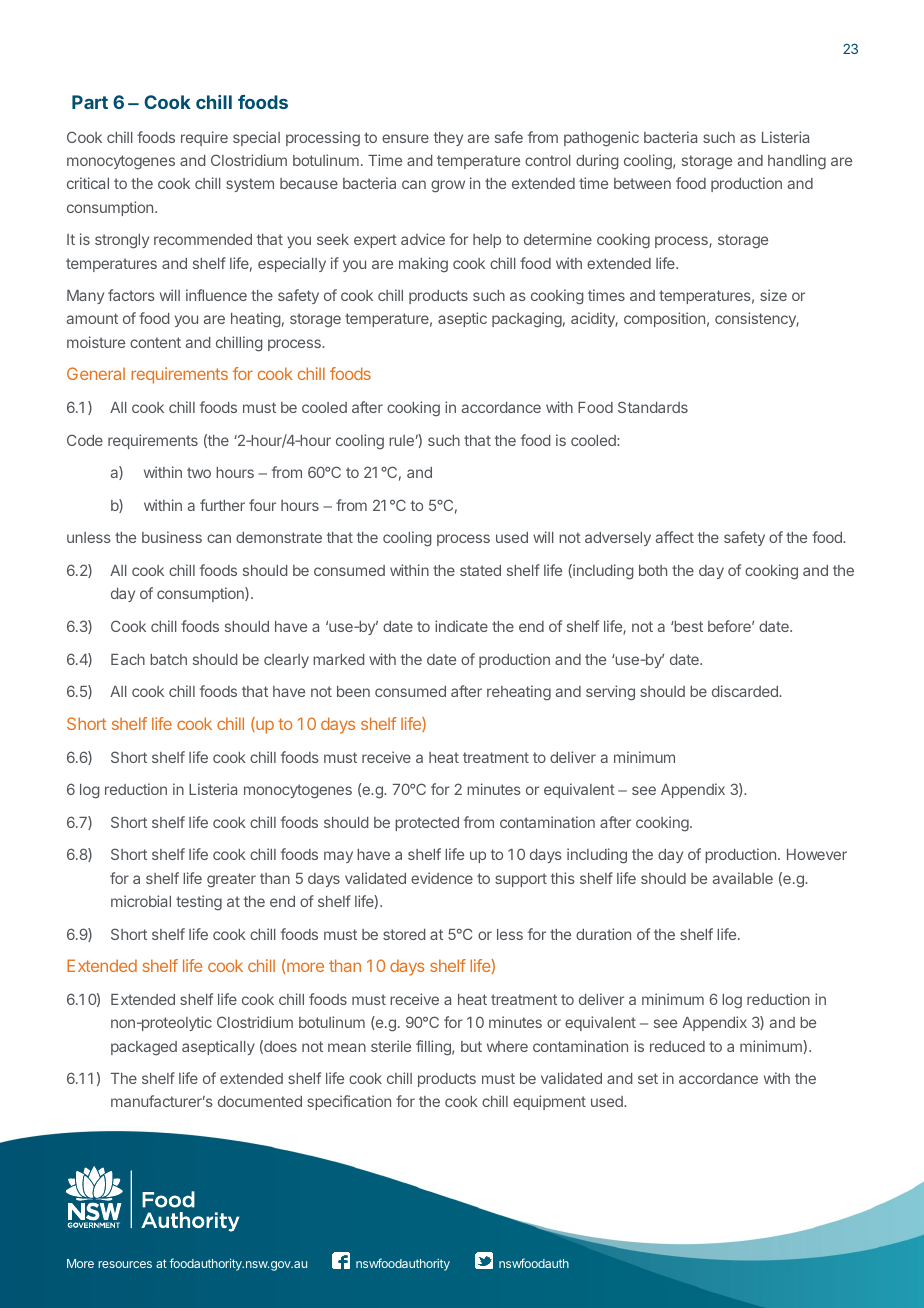 This screenshot has width=924, height=1308. What do you see at coordinates (746, 691) in the screenshot?
I see `discarded` at bounding box center [746, 691].
